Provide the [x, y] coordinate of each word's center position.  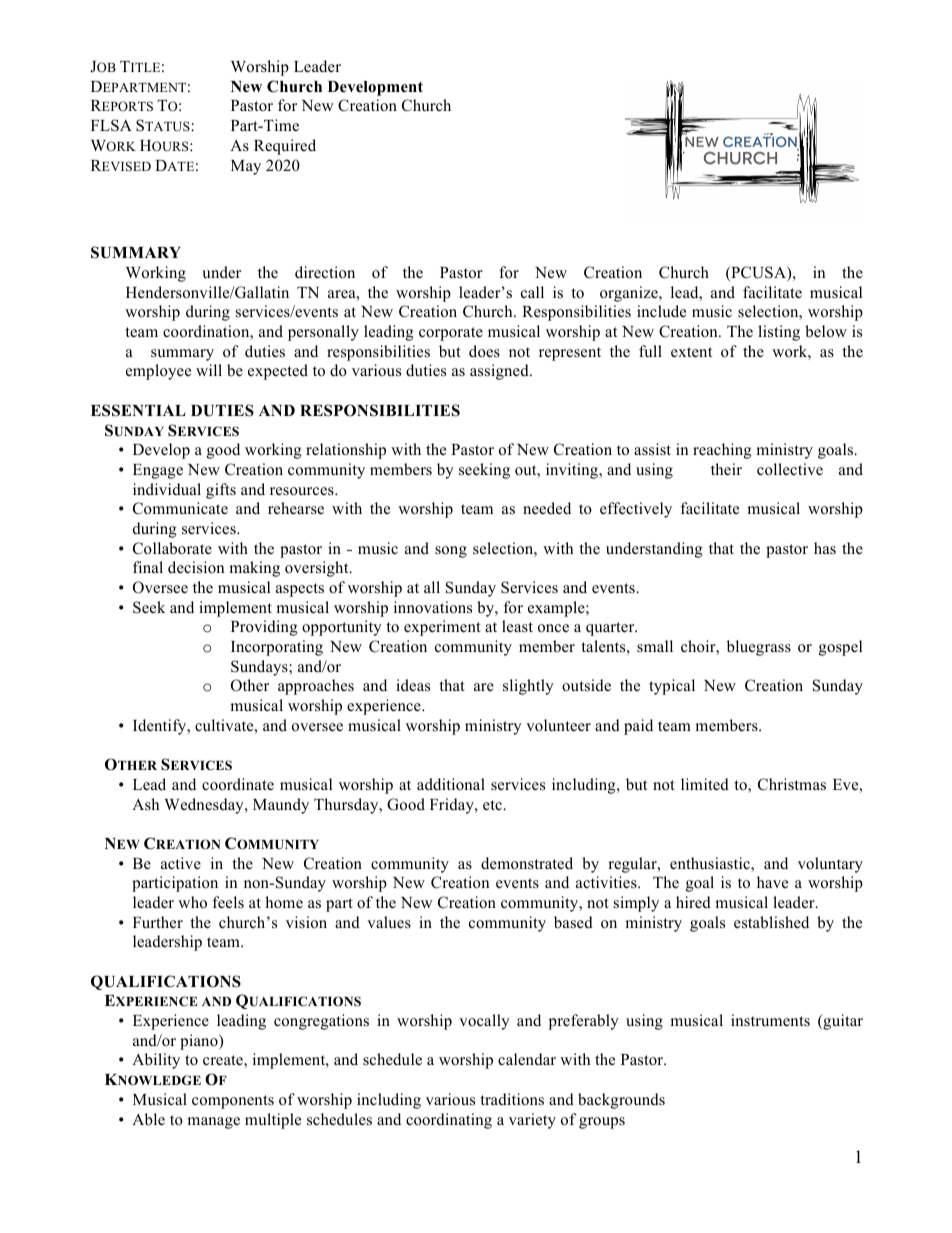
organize [630, 294]
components [233, 1102]
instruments [770, 1020]
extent [691, 352]
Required [285, 147]
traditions [512, 1099]
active [181, 863]
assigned [500, 372]
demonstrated [527, 863]
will [209, 370]
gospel [840, 648]
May [246, 167]
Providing [264, 628]
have [772, 882]
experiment [442, 628]
